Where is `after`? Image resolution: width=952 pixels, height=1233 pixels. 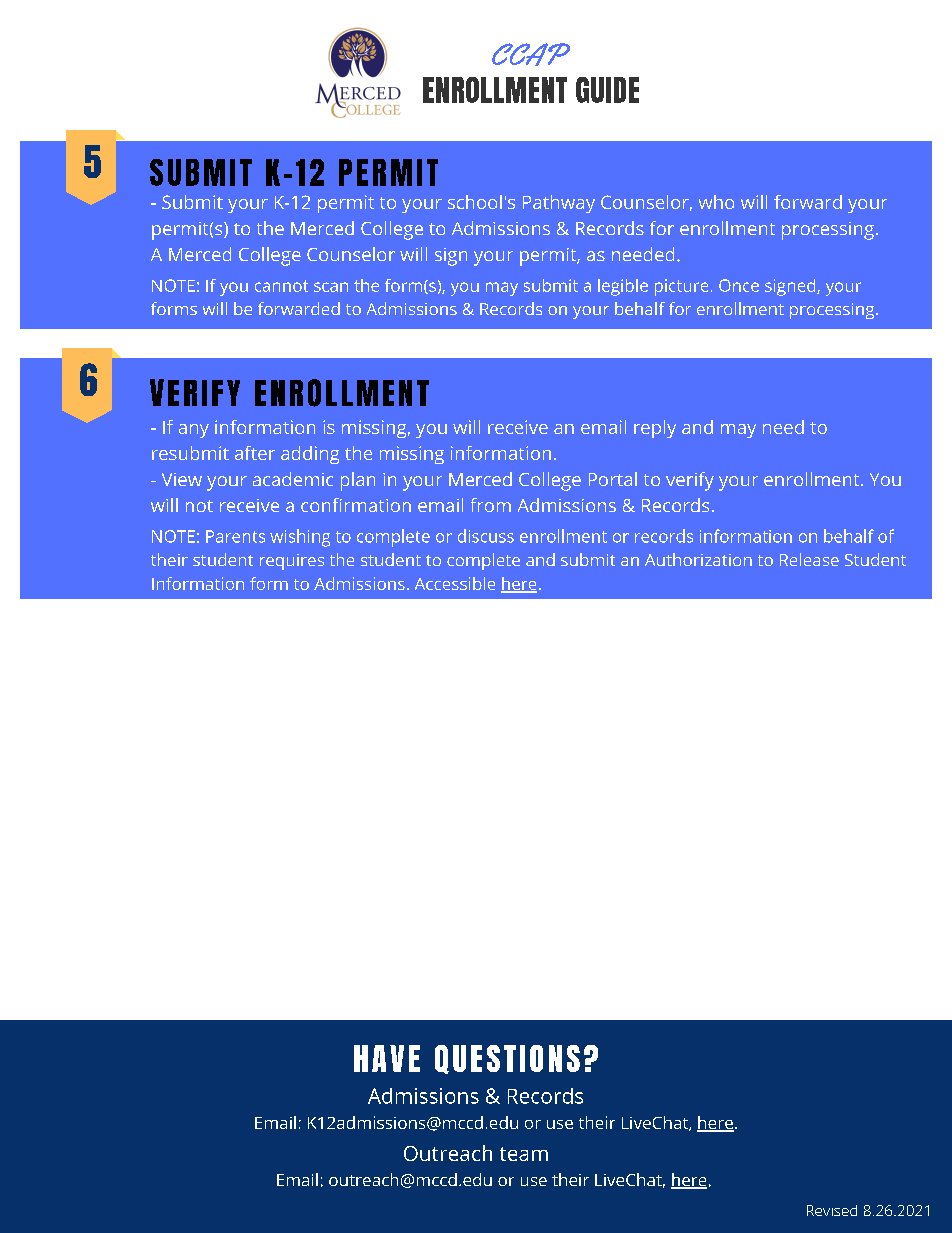 after is located at coordinates (255, 453).
